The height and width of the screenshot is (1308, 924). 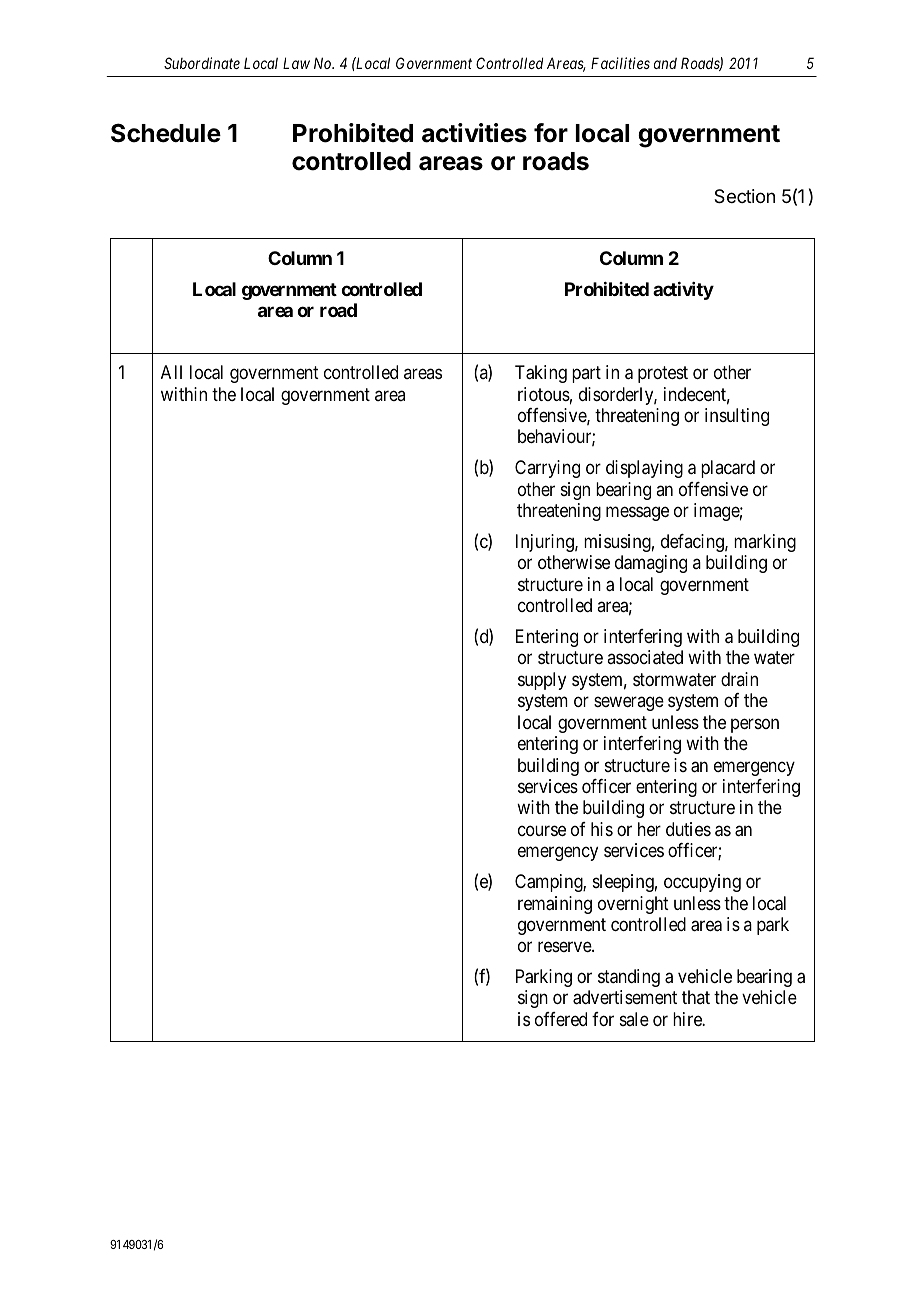 I want to click on message, so click(x=637, y=514).
